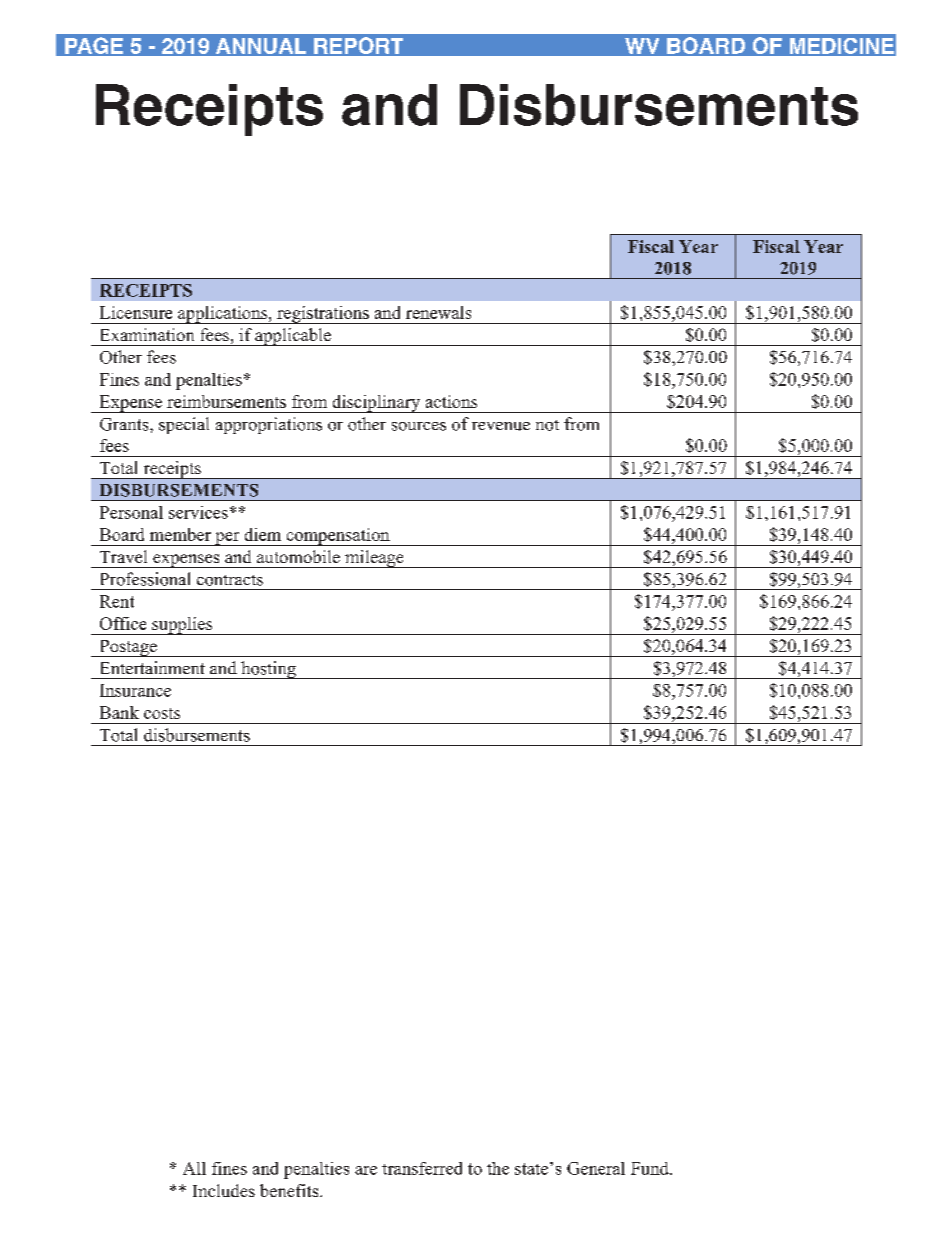  Describe the element at coordinates (268, 670) in the screenshot. I see `hosting` at that location.
